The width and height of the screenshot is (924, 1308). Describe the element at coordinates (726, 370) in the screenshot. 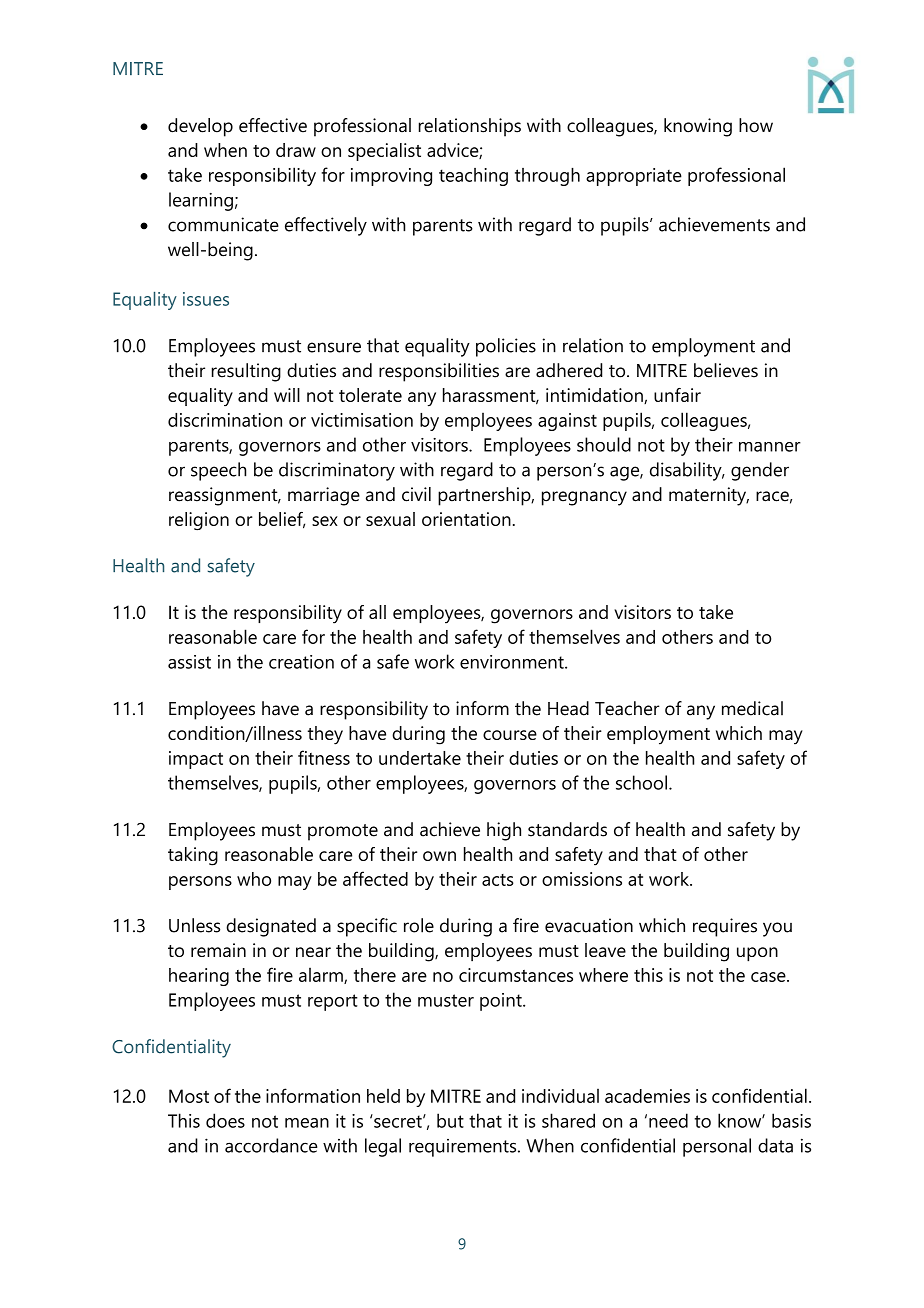

I see `believes` at that location.
